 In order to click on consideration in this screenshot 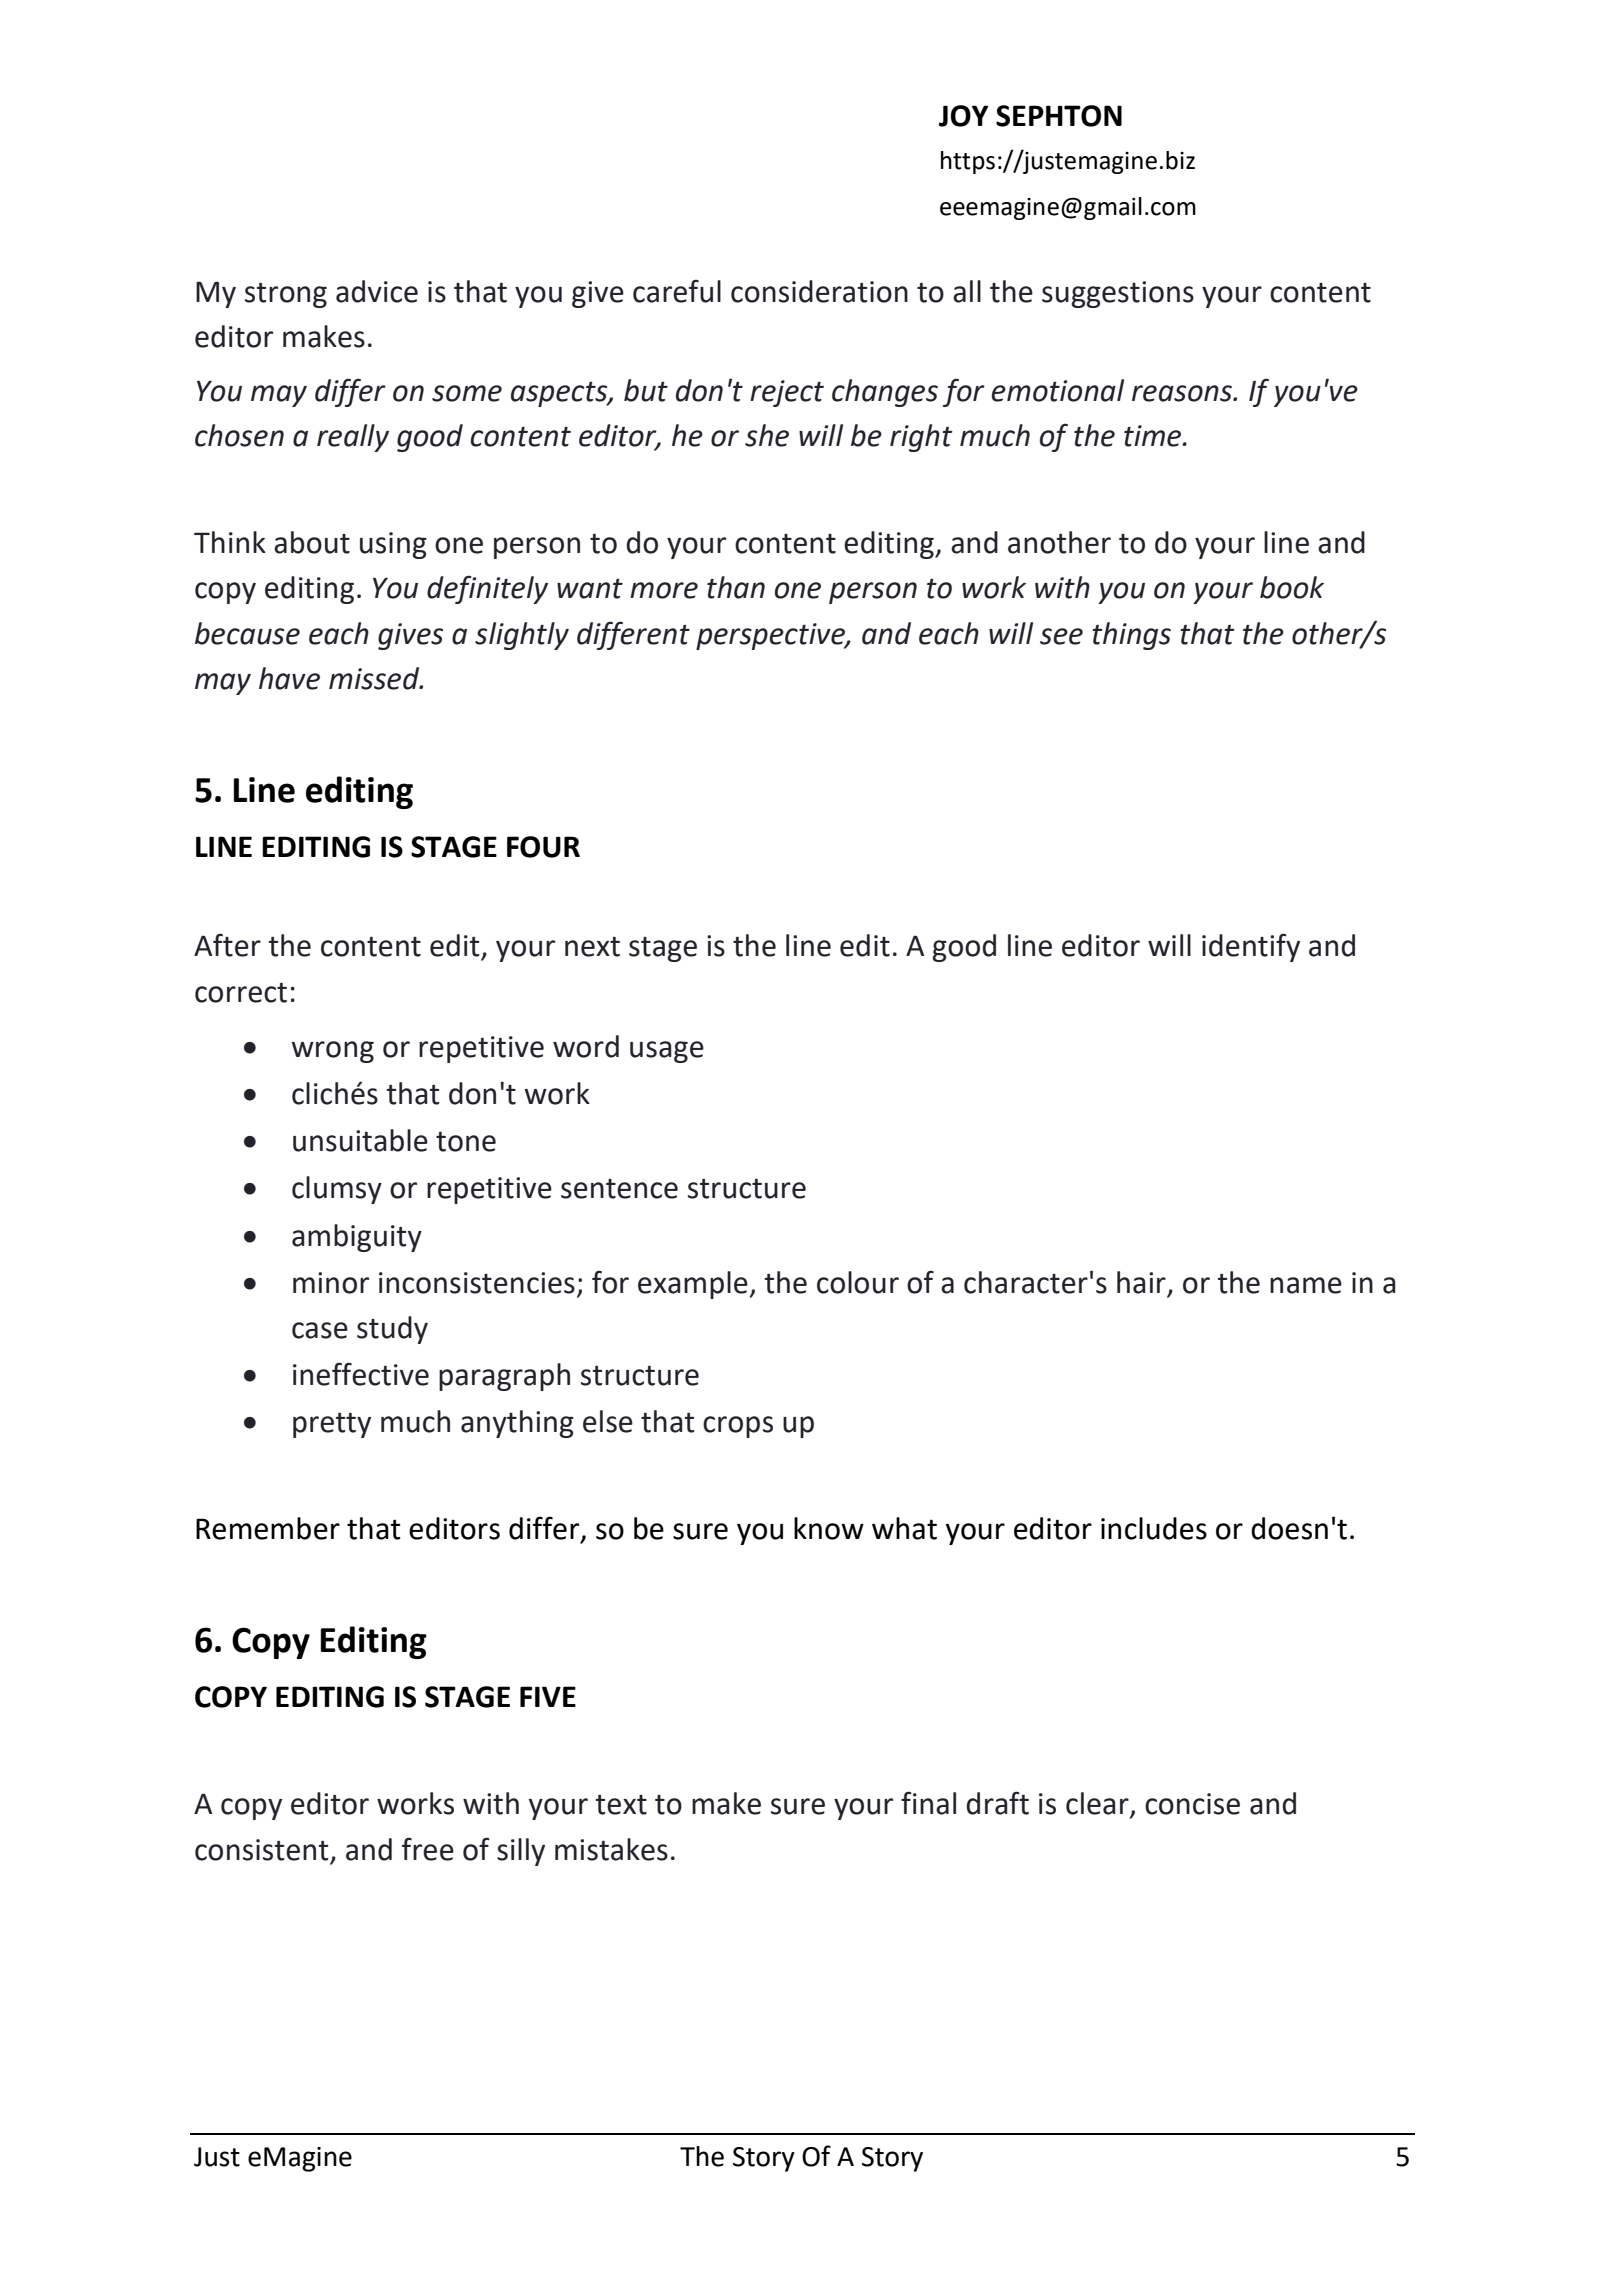, I will do `click(819, 291)`.
